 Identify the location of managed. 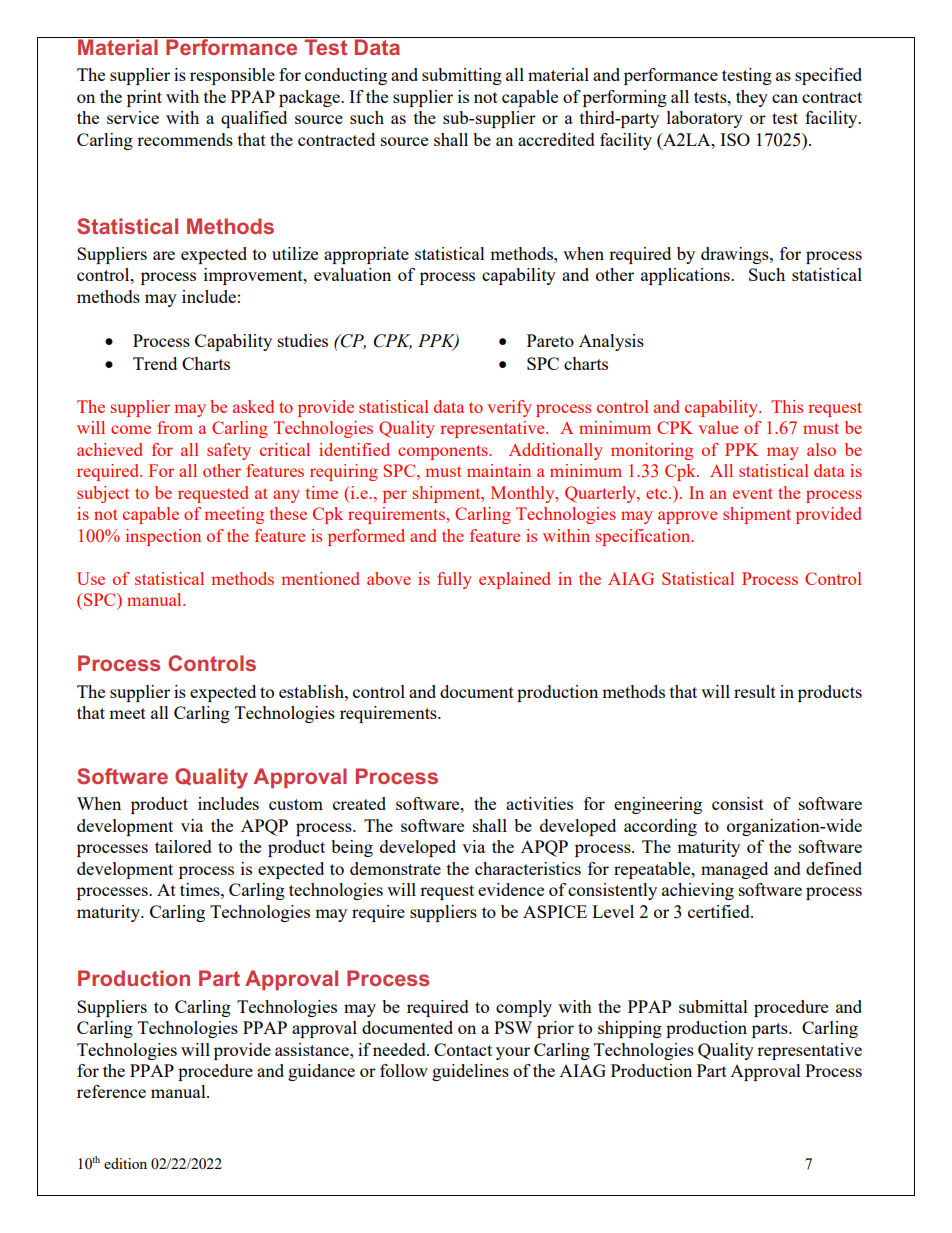
(734, 870).
